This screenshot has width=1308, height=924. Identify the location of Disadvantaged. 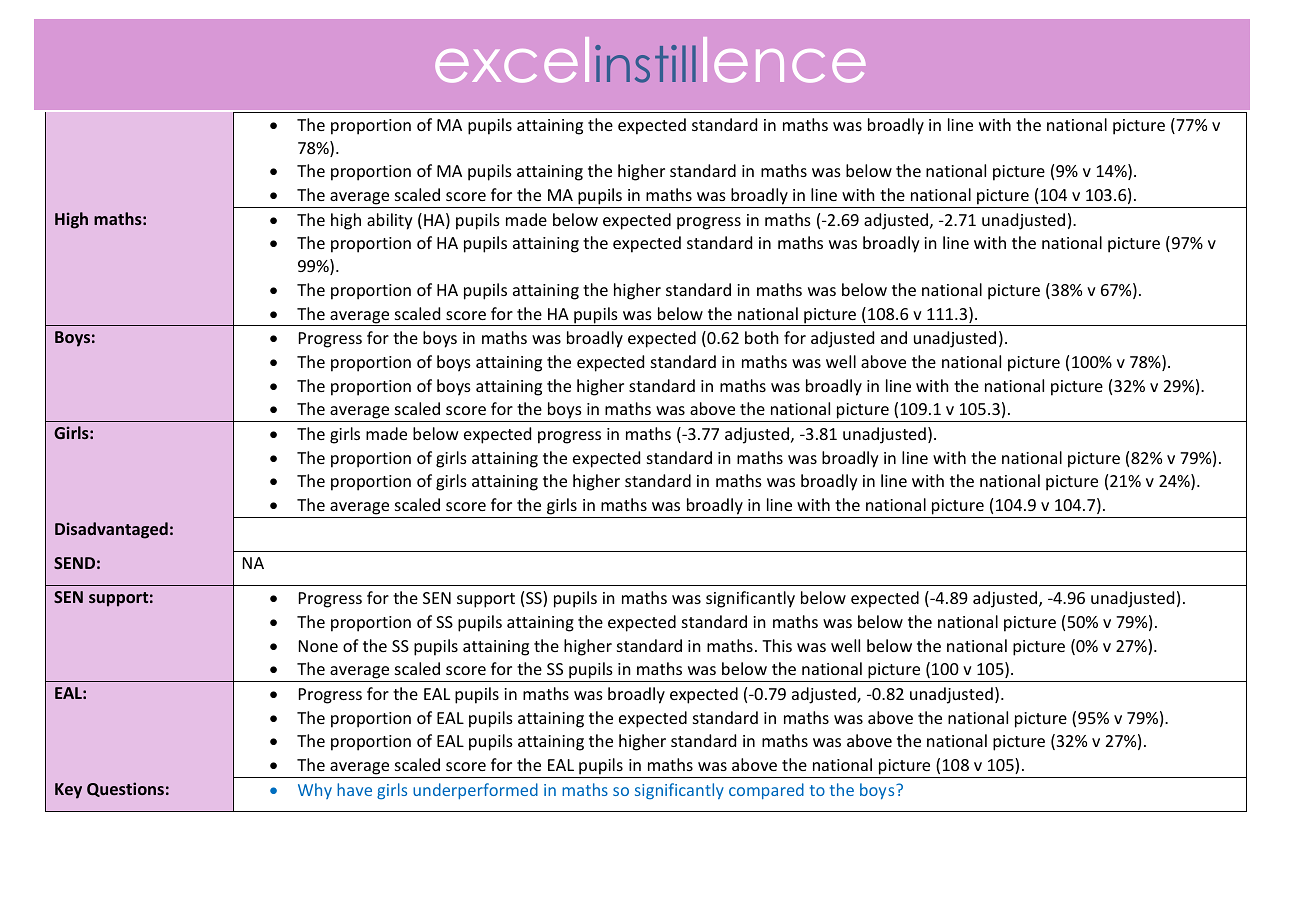
(111, 530).
